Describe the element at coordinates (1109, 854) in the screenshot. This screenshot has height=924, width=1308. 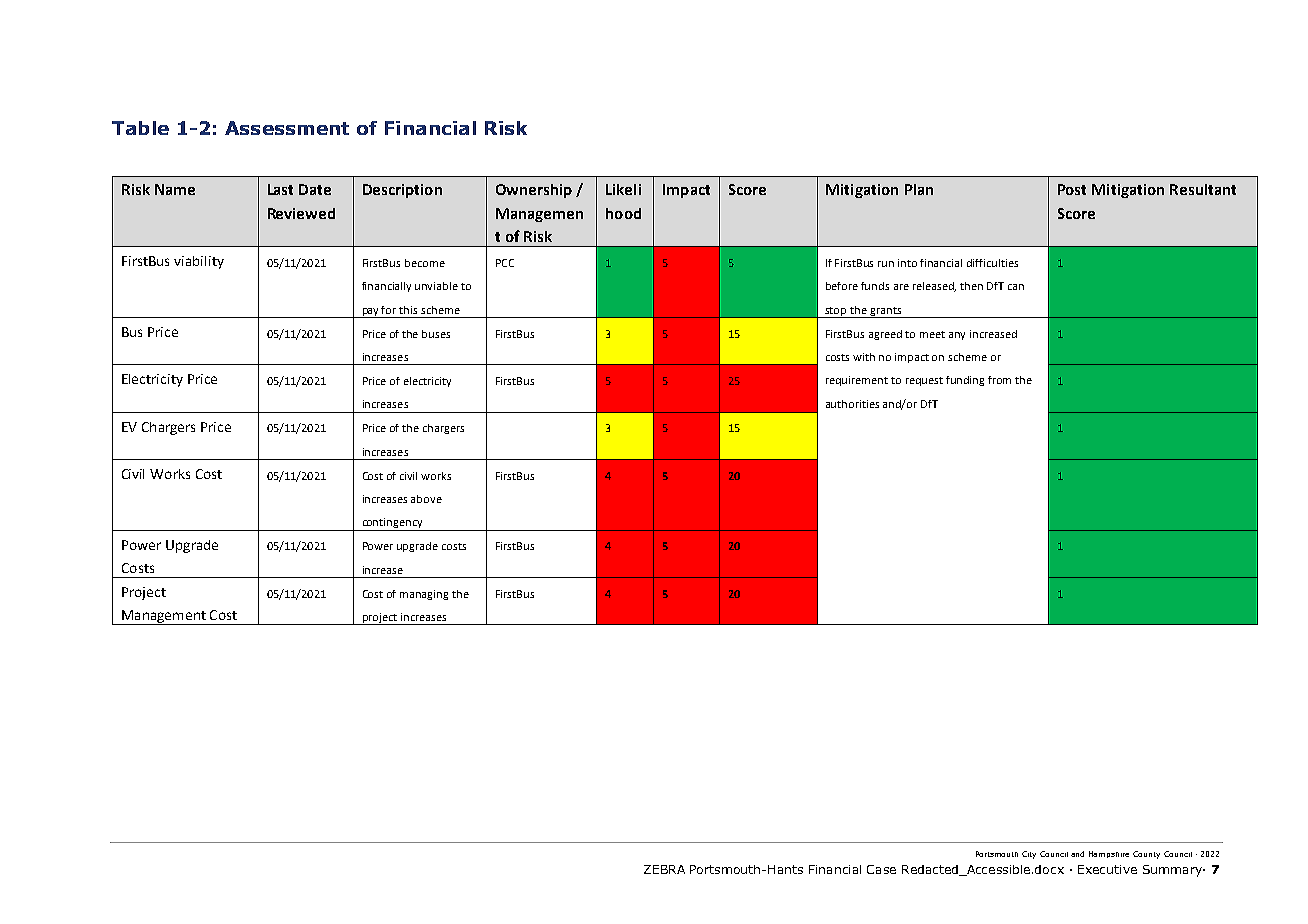
I see `Hampshire` at that location.
